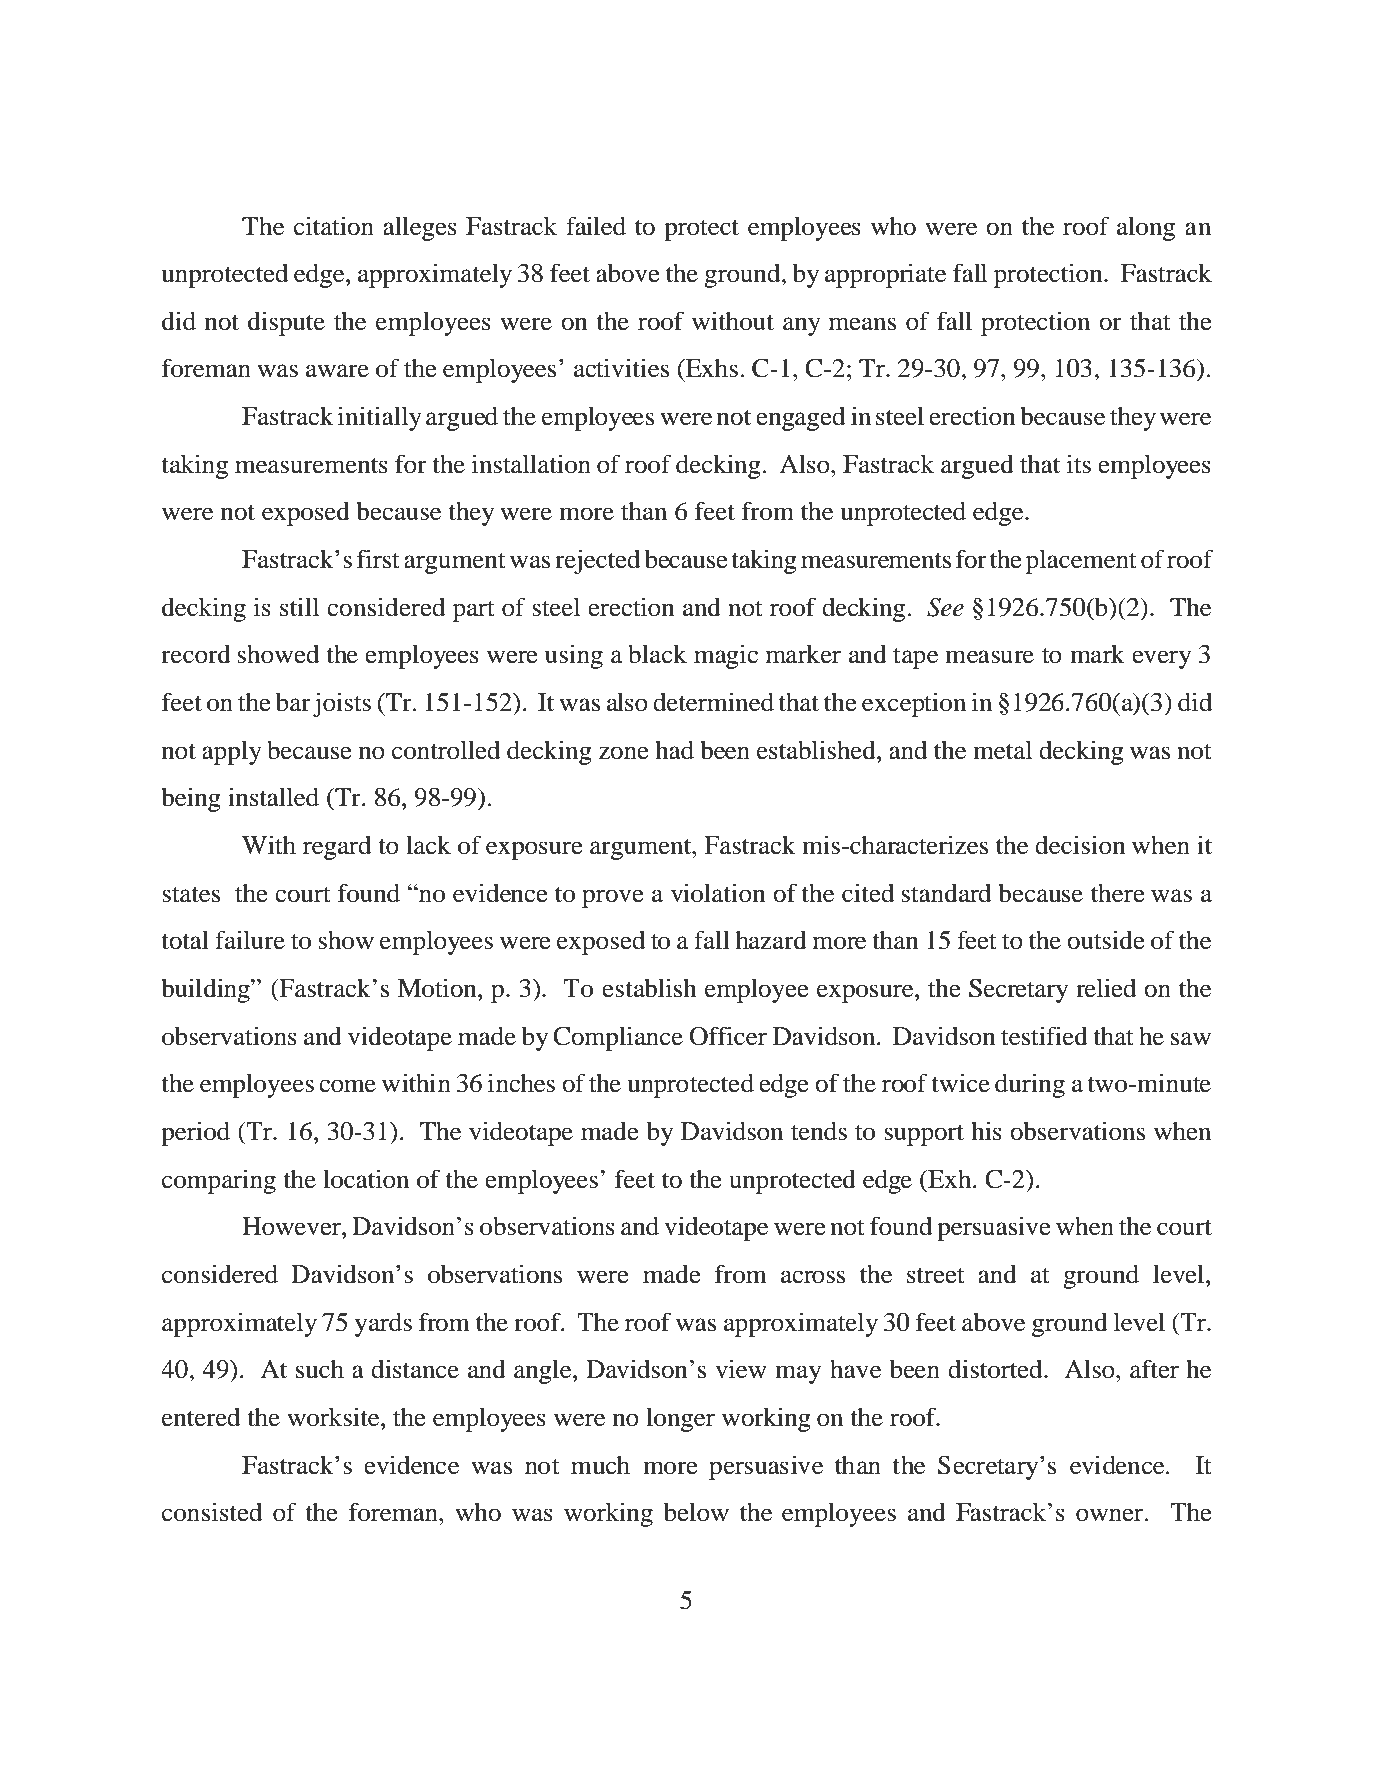 The width and height of the document is (1373, 1777). I want to click on violation, so click(718, 893).
